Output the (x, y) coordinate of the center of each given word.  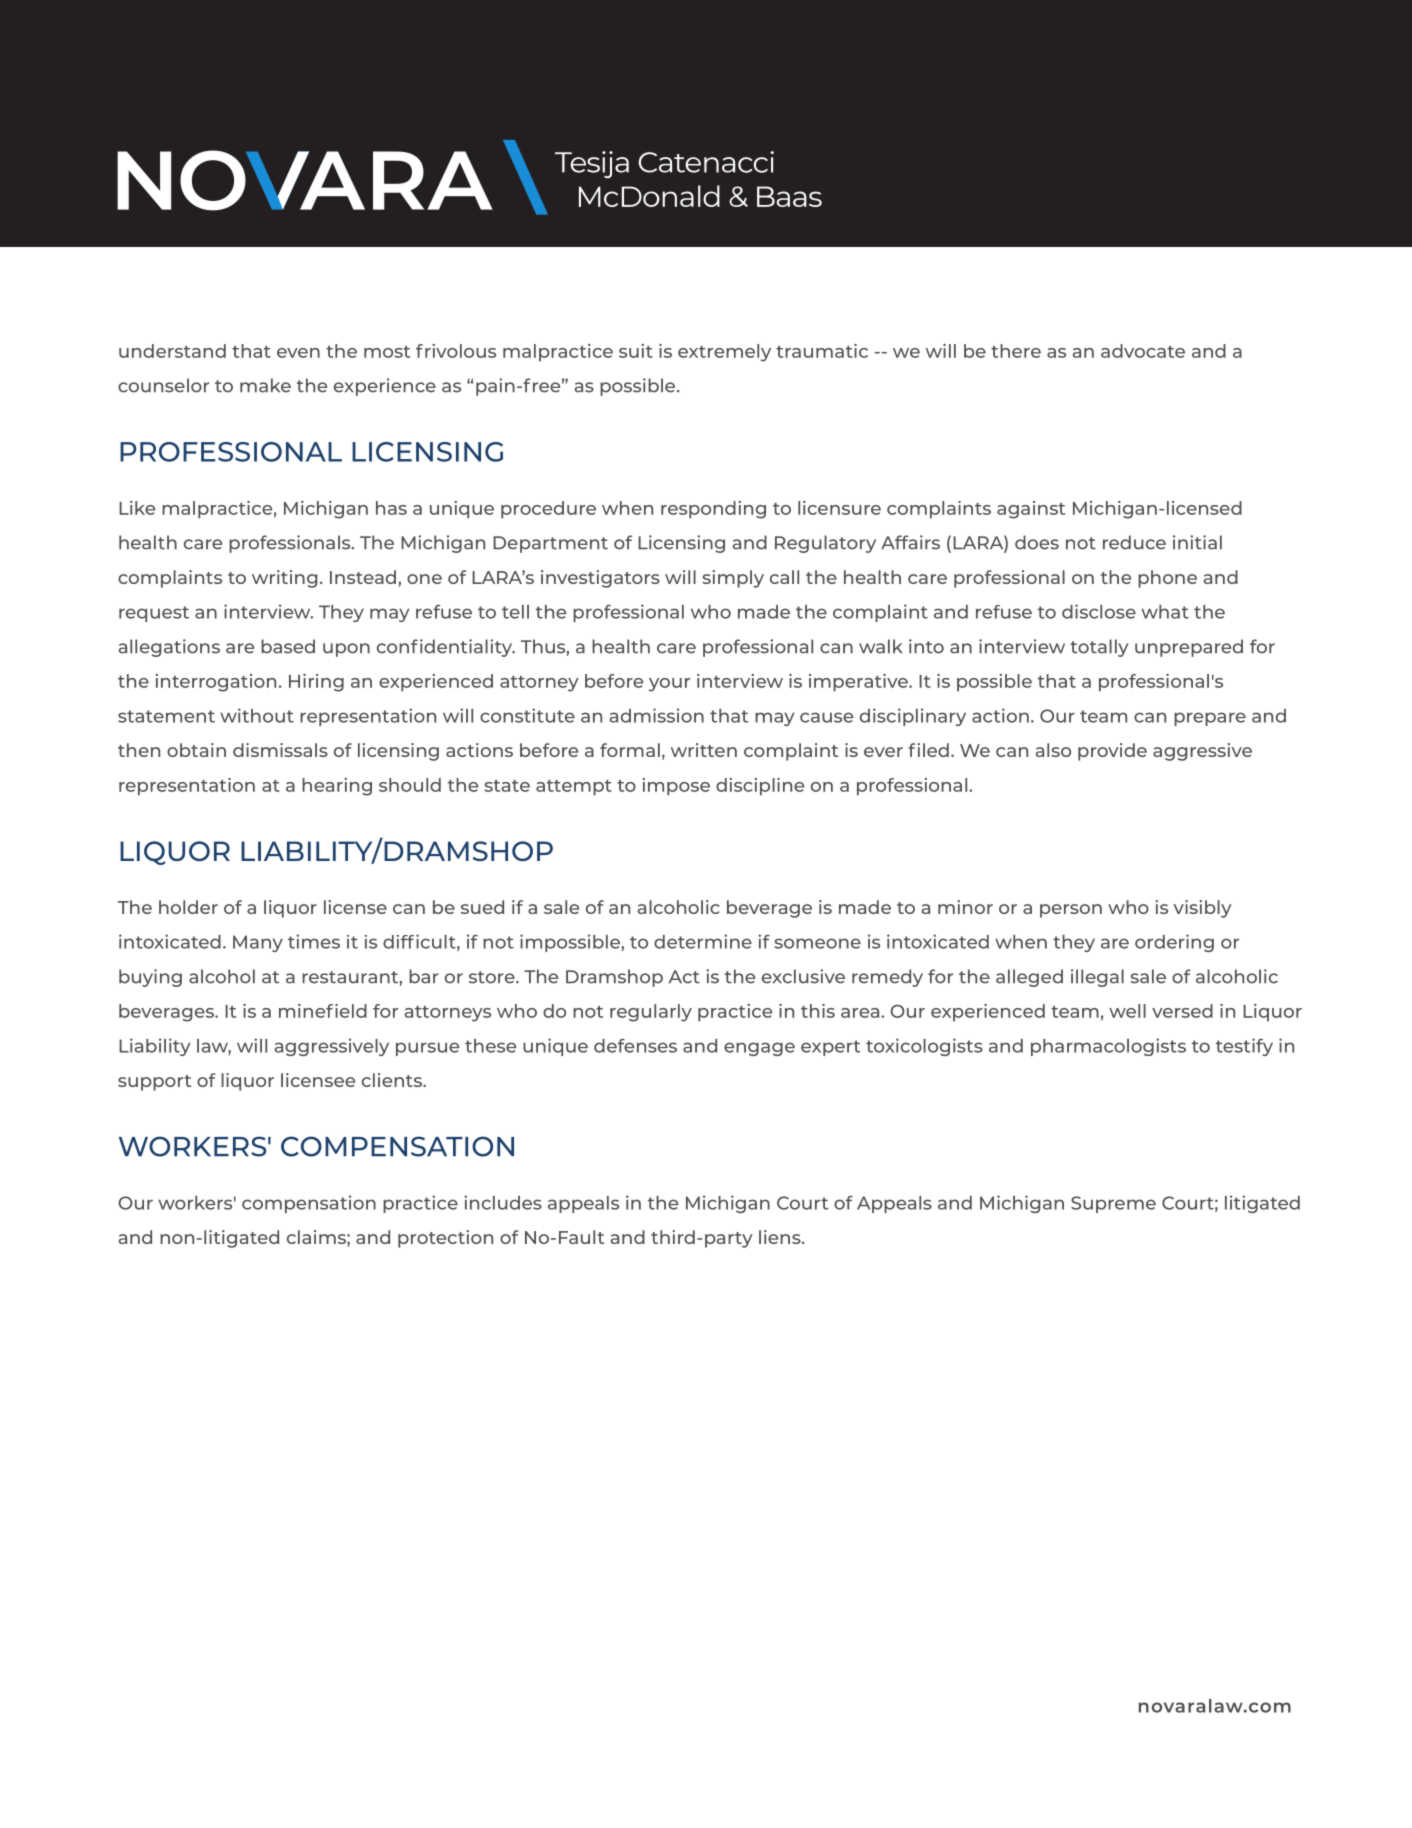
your (669, 685)
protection (445, 1239)
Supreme (1113, 1204)
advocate (1143, 351)
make (265, 385)
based (288, 646)
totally (1099, 648)
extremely (724, 353)
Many (258, 943)
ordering (1174, 943)
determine (703, 941)
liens (781, 1237)
